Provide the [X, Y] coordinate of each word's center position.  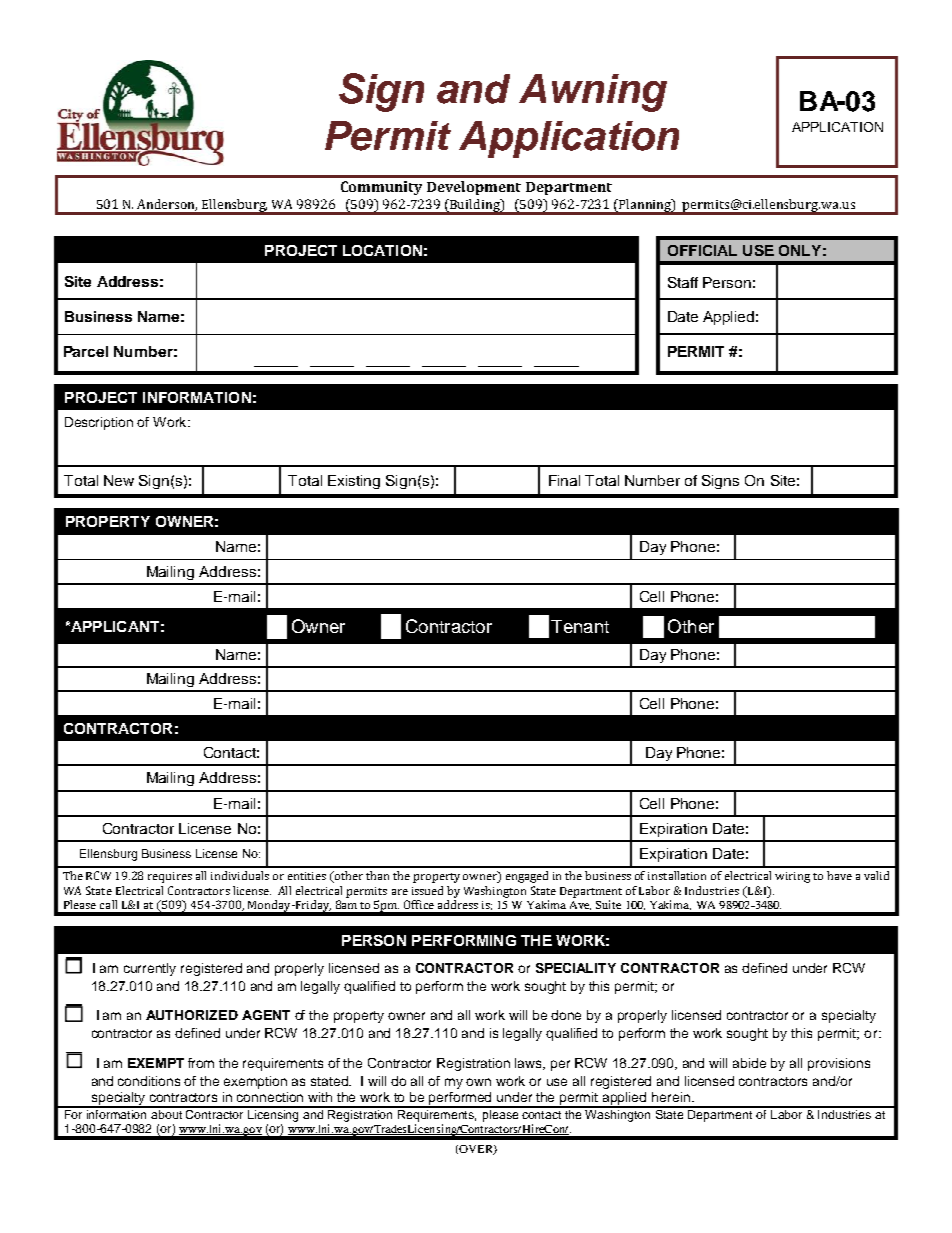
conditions [149, 1081]
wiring [792, 877]
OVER [476, 1150]
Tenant [580, 626]
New [119, 480]
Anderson [167, 205]
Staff [683, 282]
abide [749, 1063]
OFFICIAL [702, 250]
